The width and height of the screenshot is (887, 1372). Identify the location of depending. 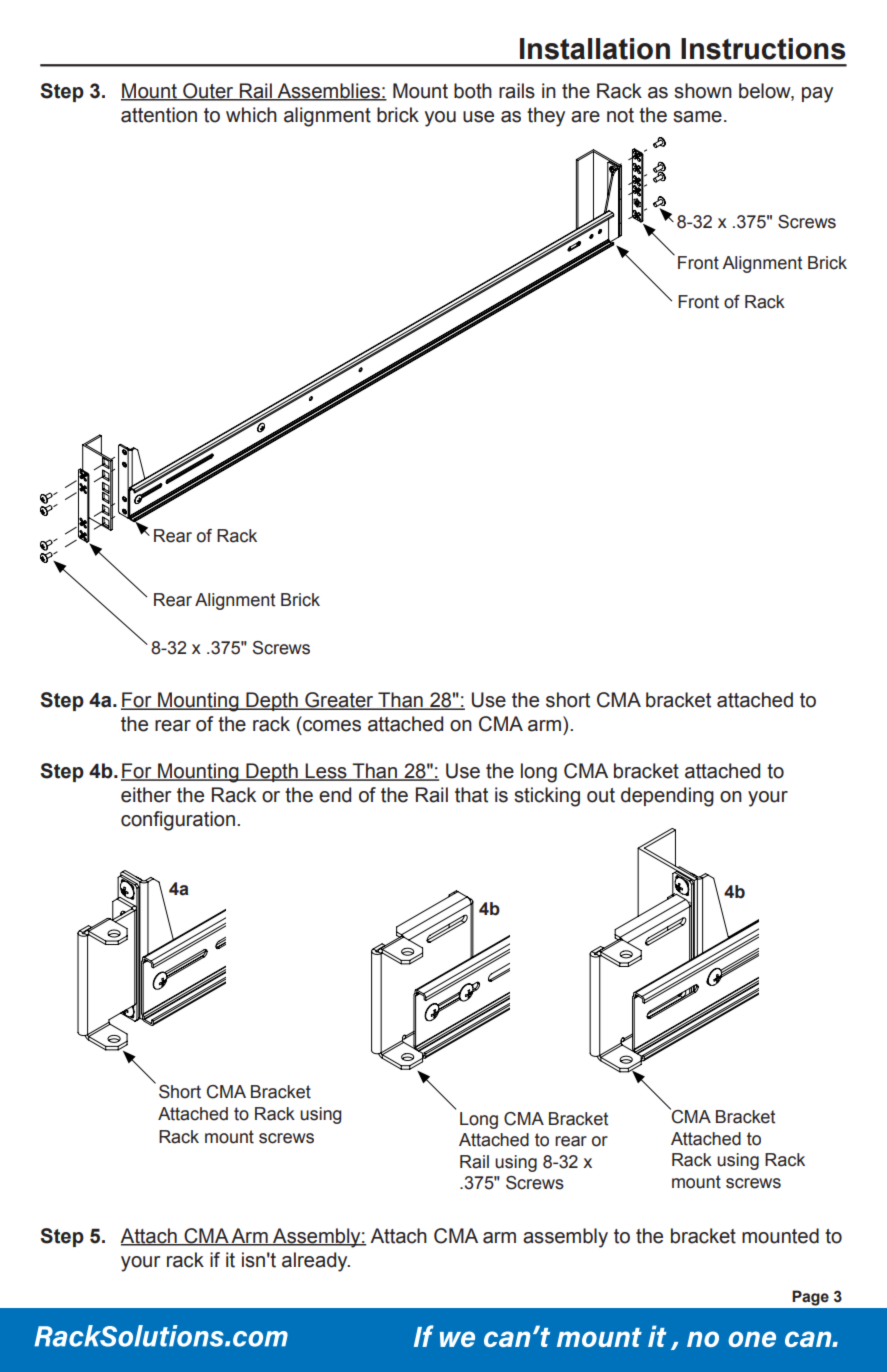
(667, 797).
